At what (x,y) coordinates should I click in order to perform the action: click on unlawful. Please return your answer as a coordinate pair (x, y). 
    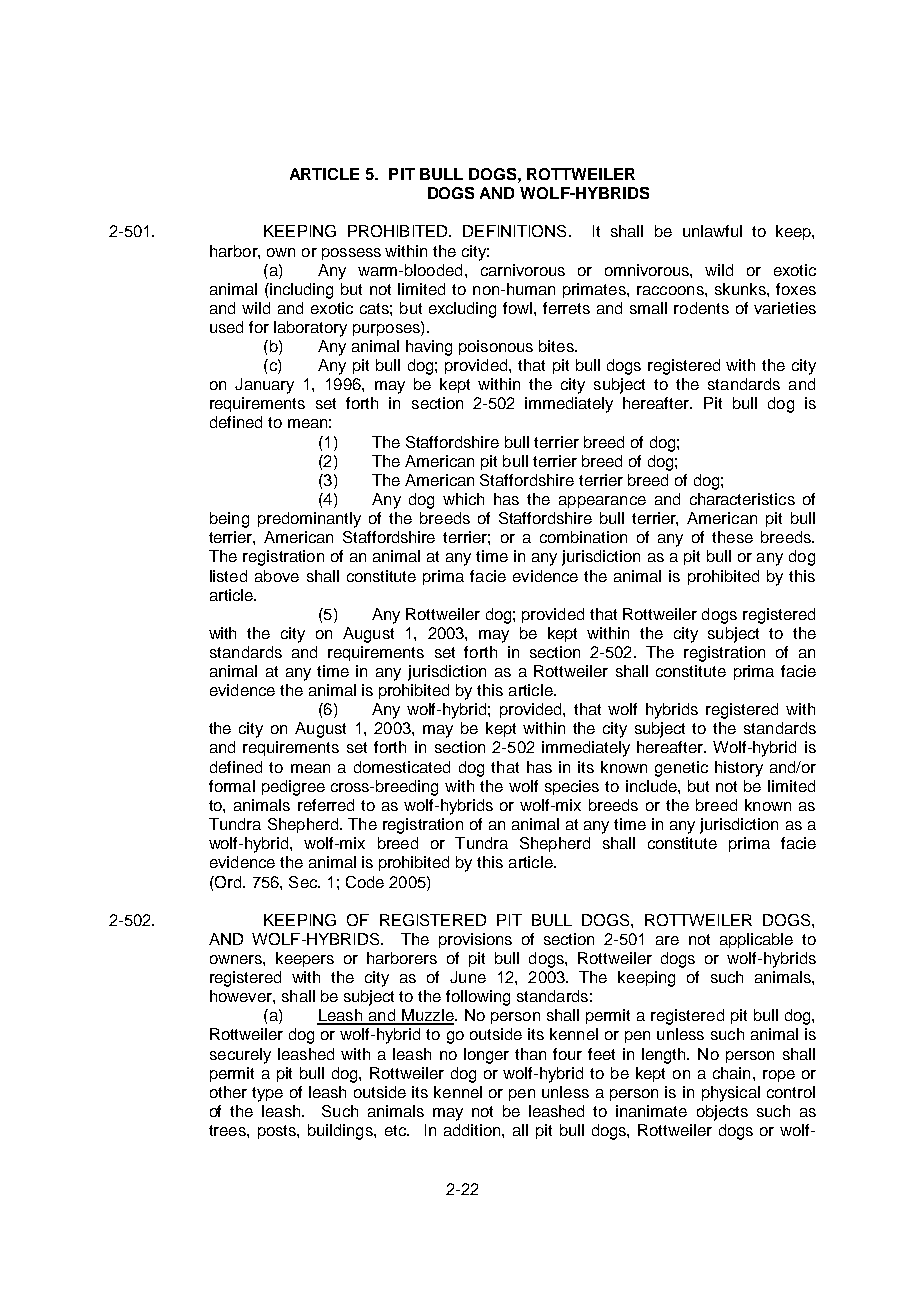
    Looking at the image, I should click on (712, 231).
